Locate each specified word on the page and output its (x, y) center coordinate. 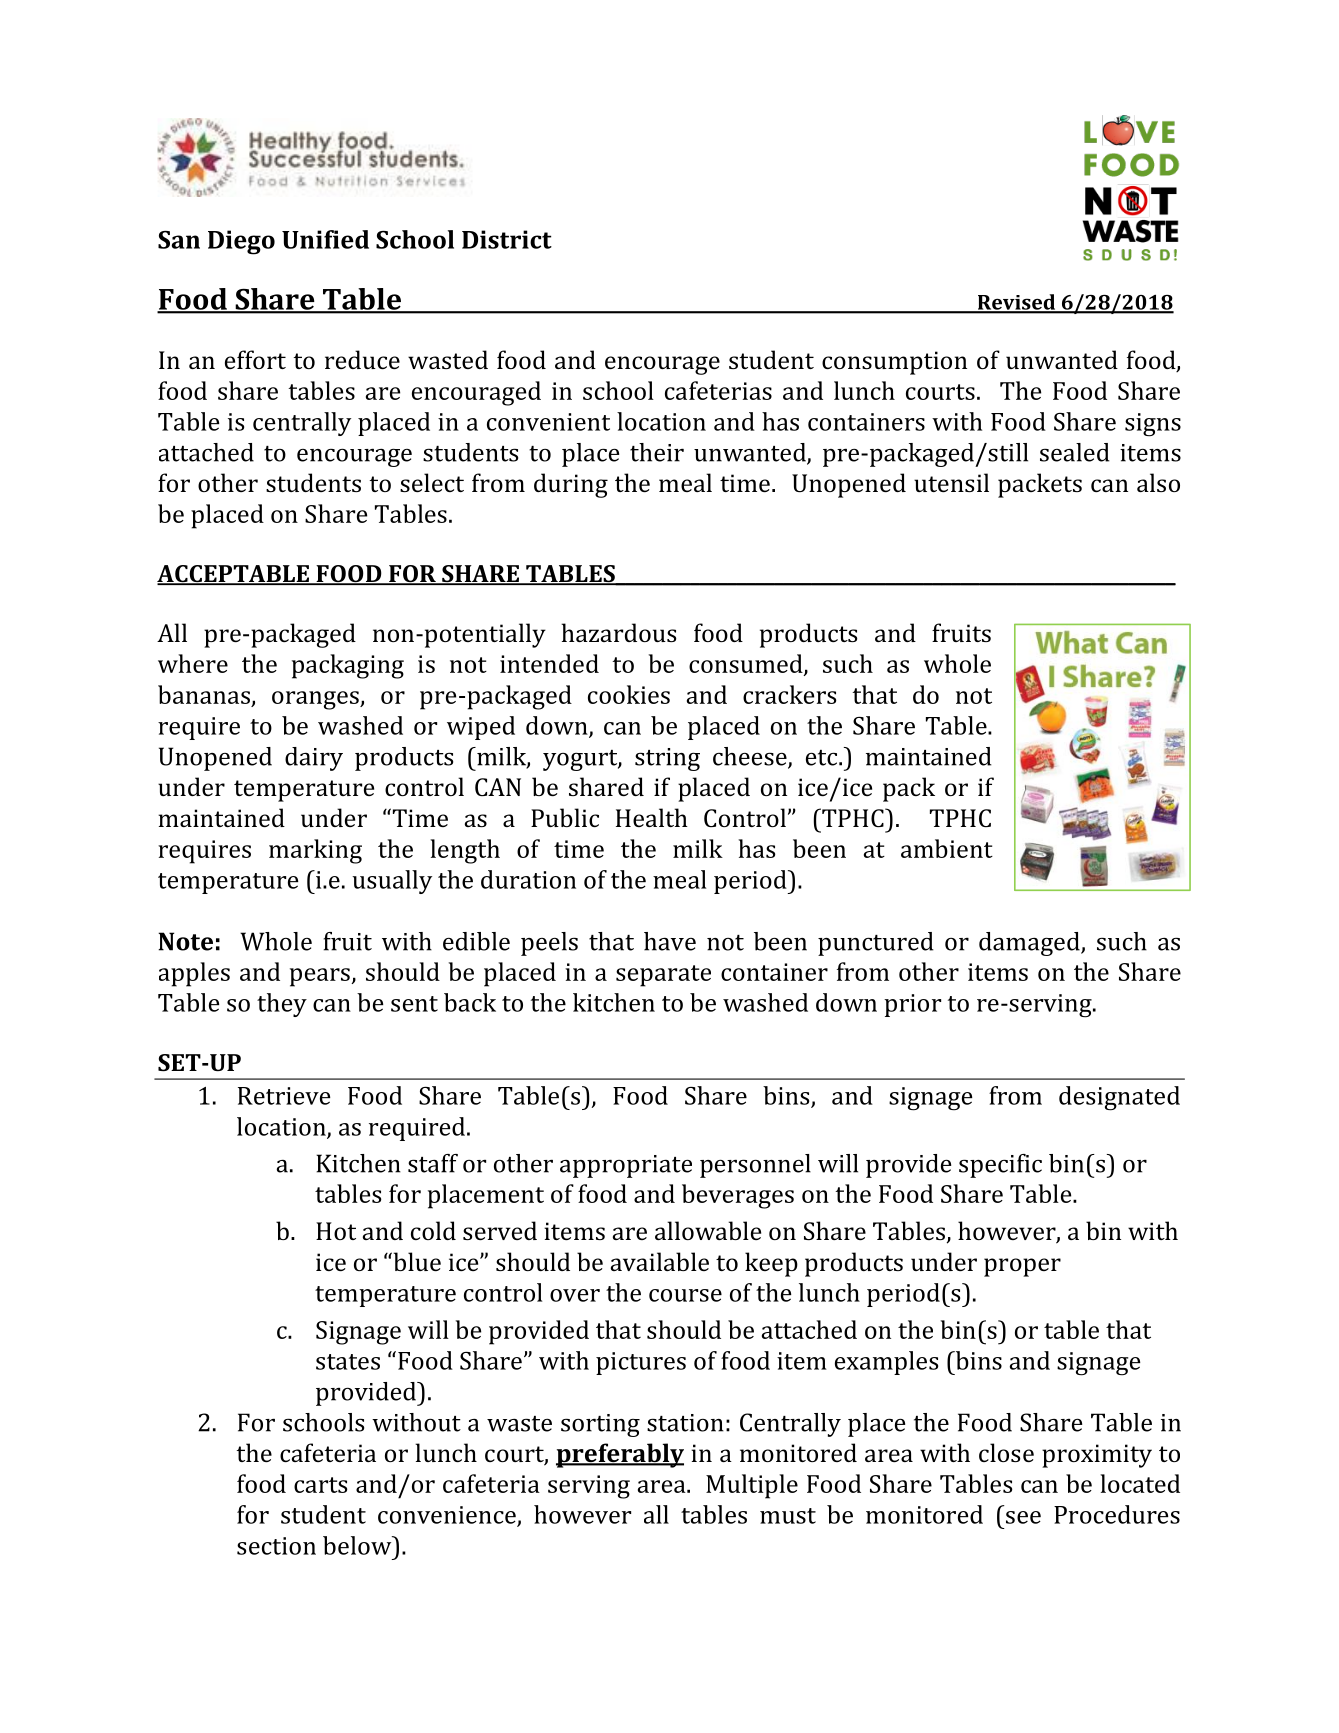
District (507, 239)
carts (320, 1485)
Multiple (752, 1486)
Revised (1016, 303)
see (1023, 1517)
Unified (325, 239)
